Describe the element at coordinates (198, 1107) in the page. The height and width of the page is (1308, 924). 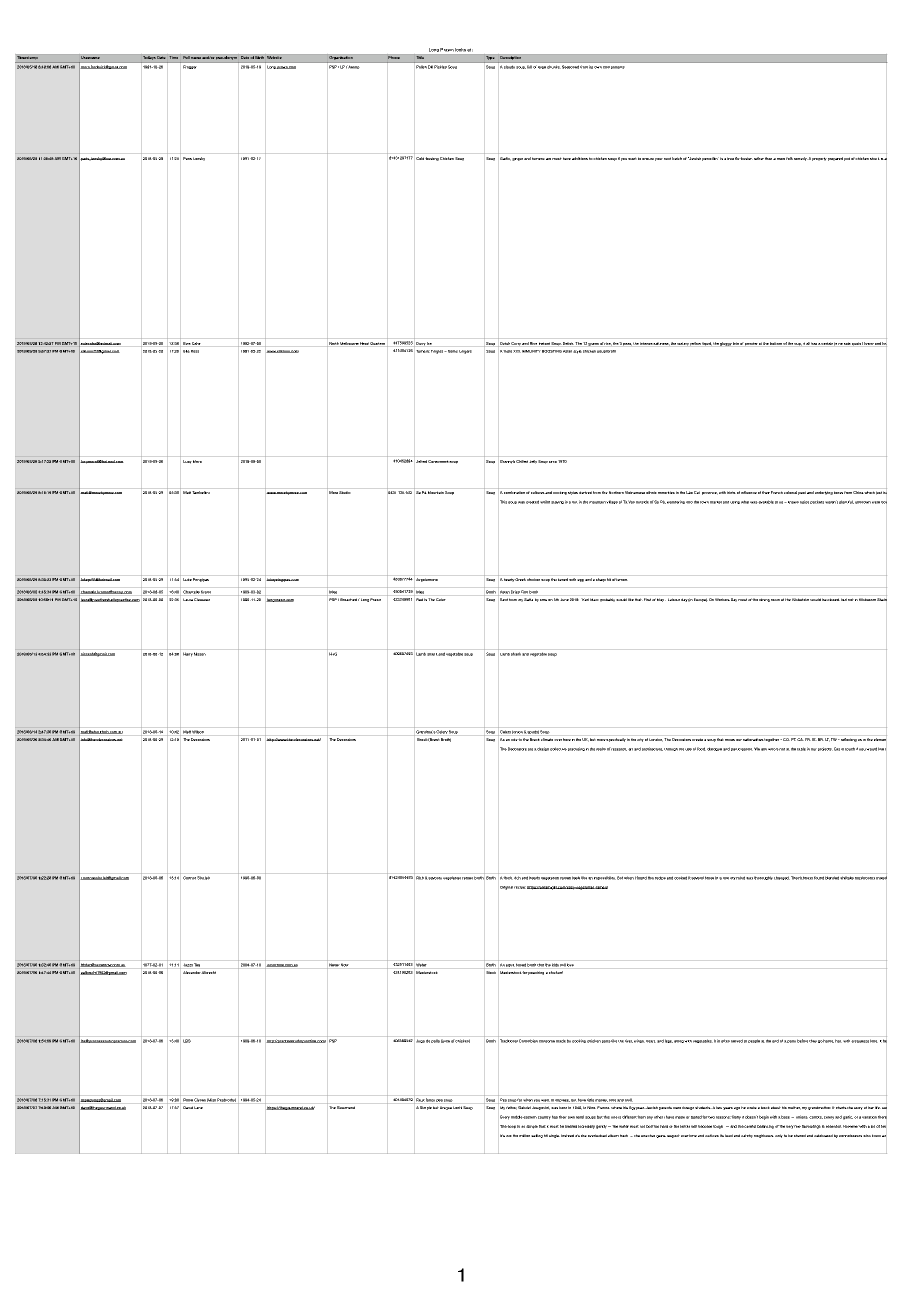
I see `Lane` at that location.
